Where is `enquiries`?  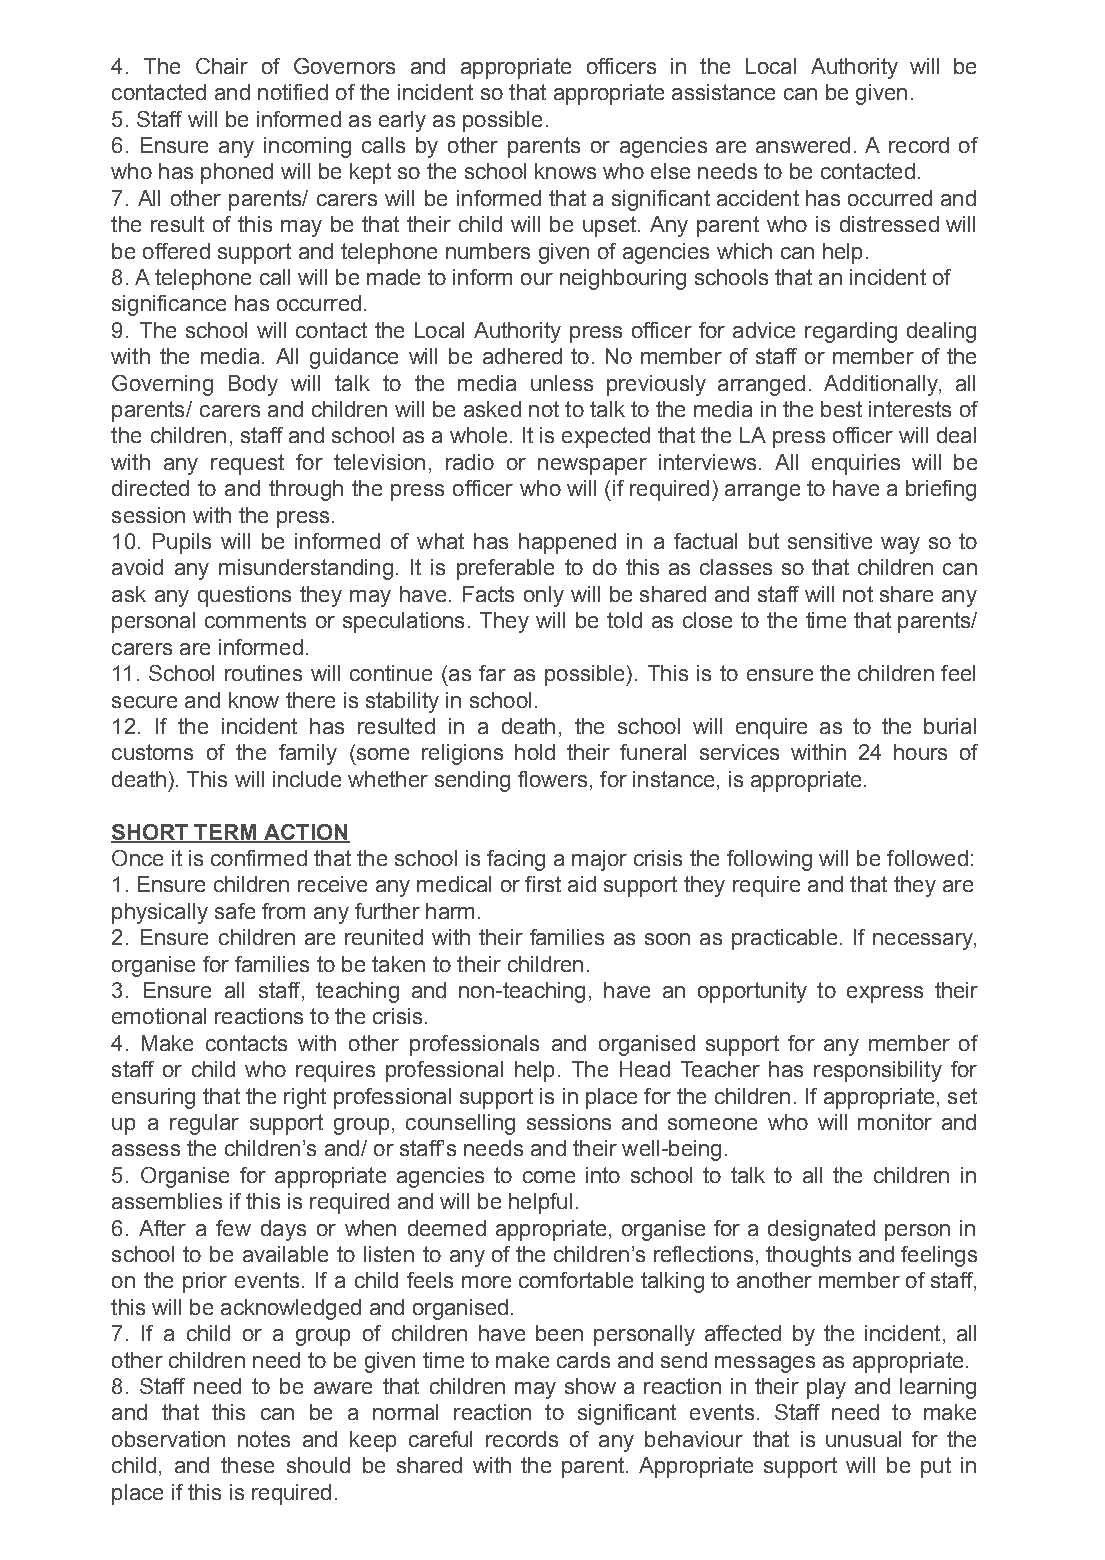 enquiries is located at coordinates (856, 464).
